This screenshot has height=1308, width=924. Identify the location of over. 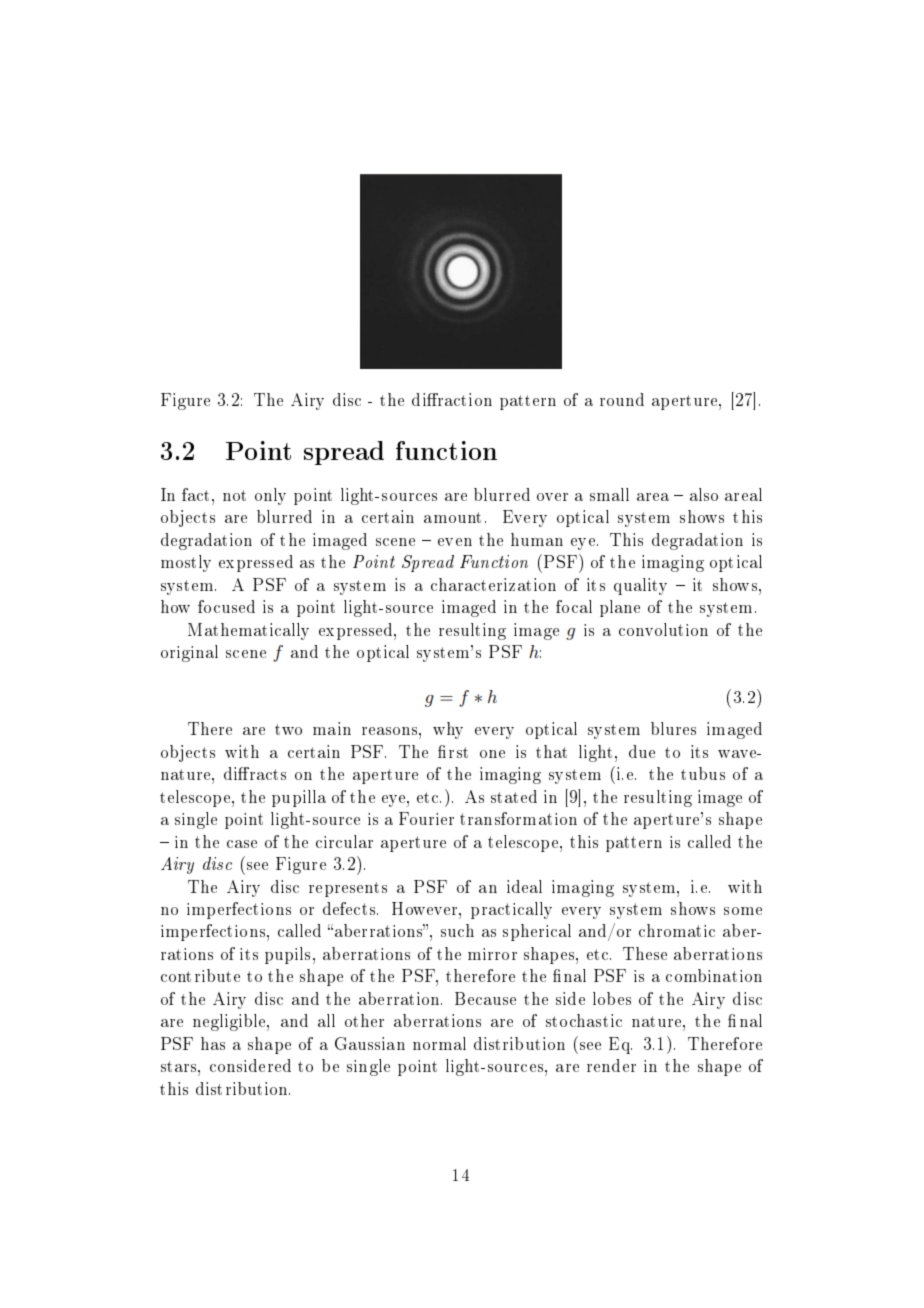
(552, 497).
